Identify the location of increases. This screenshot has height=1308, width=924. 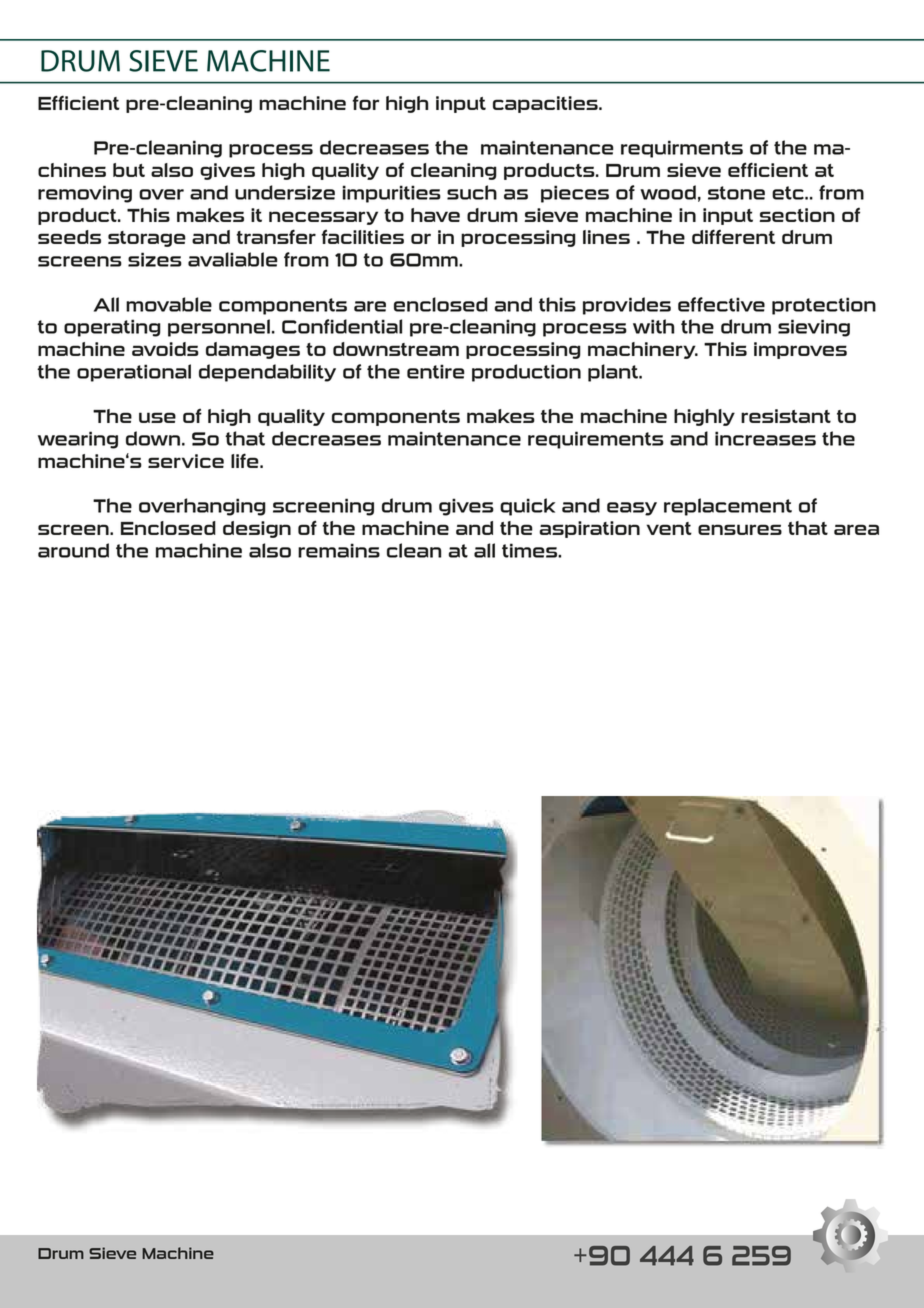
(765, 438).
